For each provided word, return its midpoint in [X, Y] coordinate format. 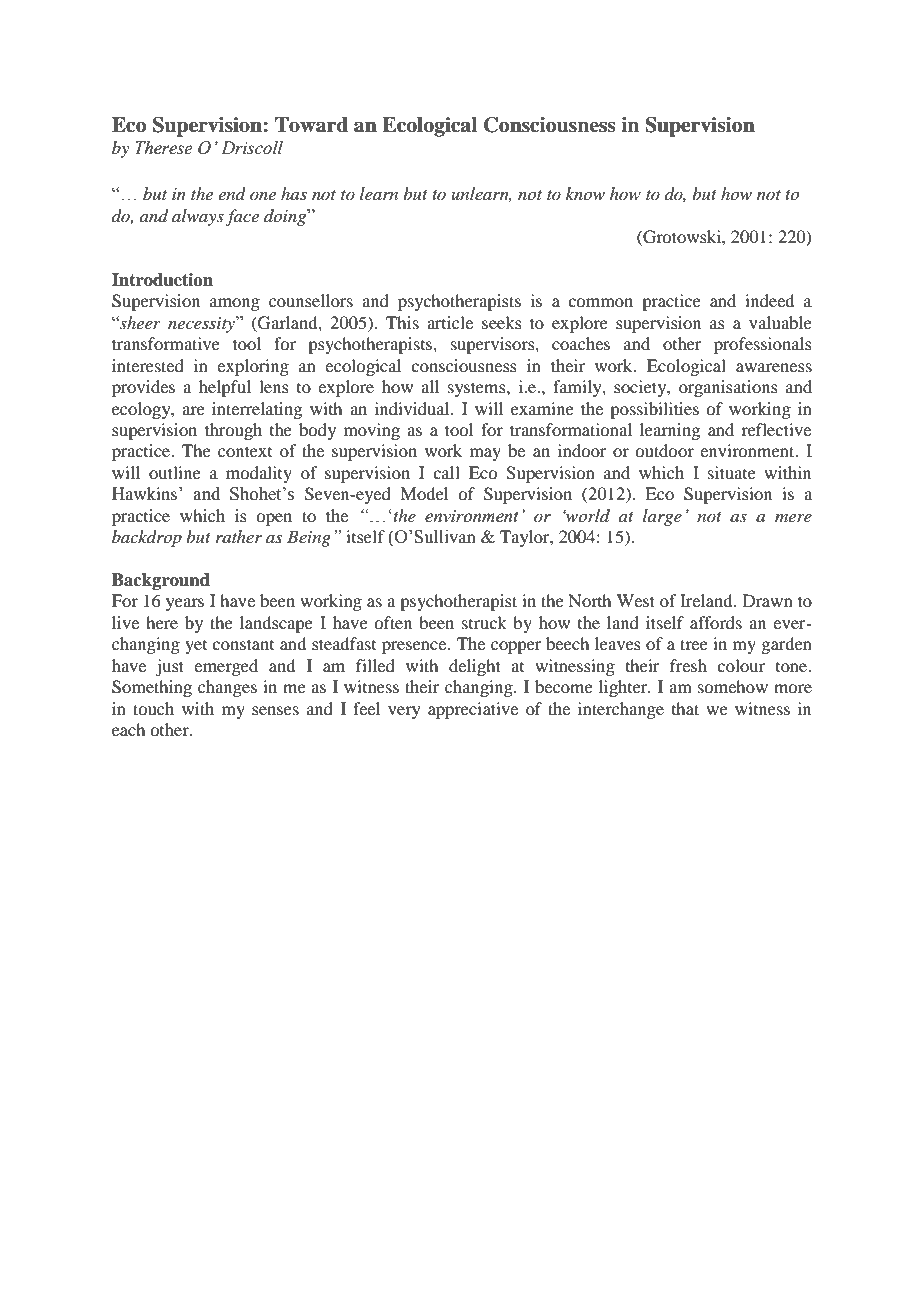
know [585, 193]
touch [153, 708]
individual [413, 408]
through [233, 431]
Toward [311, 125]
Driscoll [252, 148]
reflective [776, 429]
